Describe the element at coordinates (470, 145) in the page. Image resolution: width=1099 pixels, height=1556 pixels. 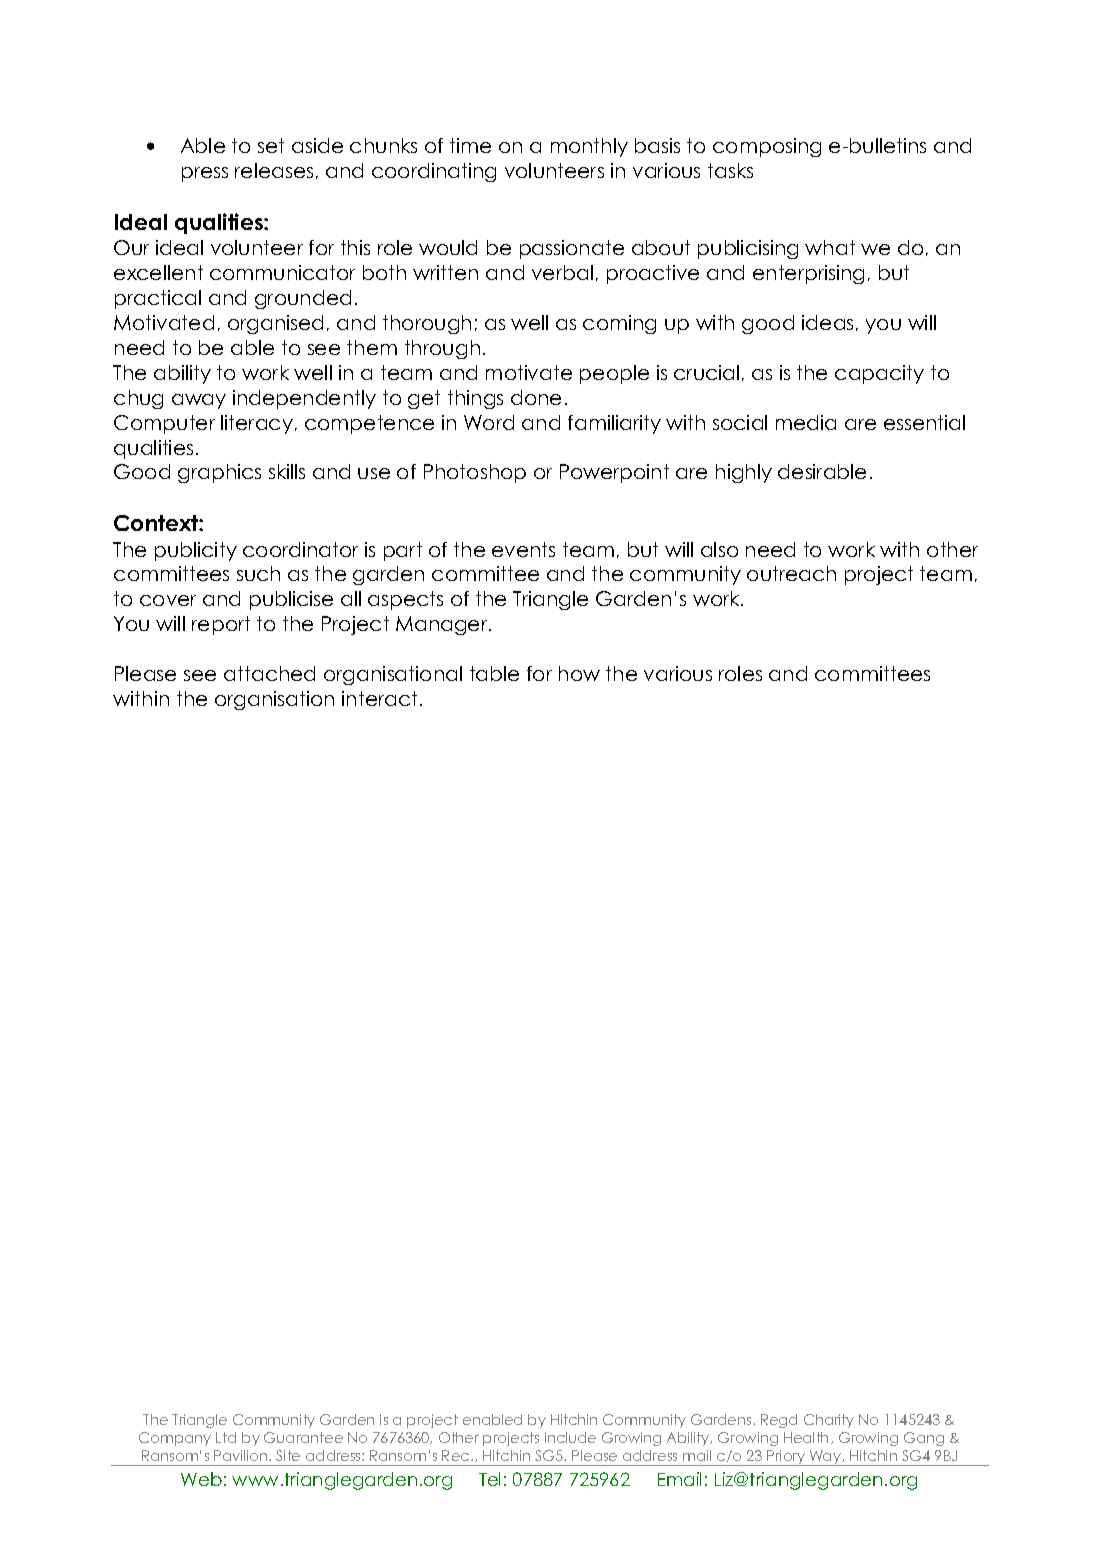
I see `time` at that location.
